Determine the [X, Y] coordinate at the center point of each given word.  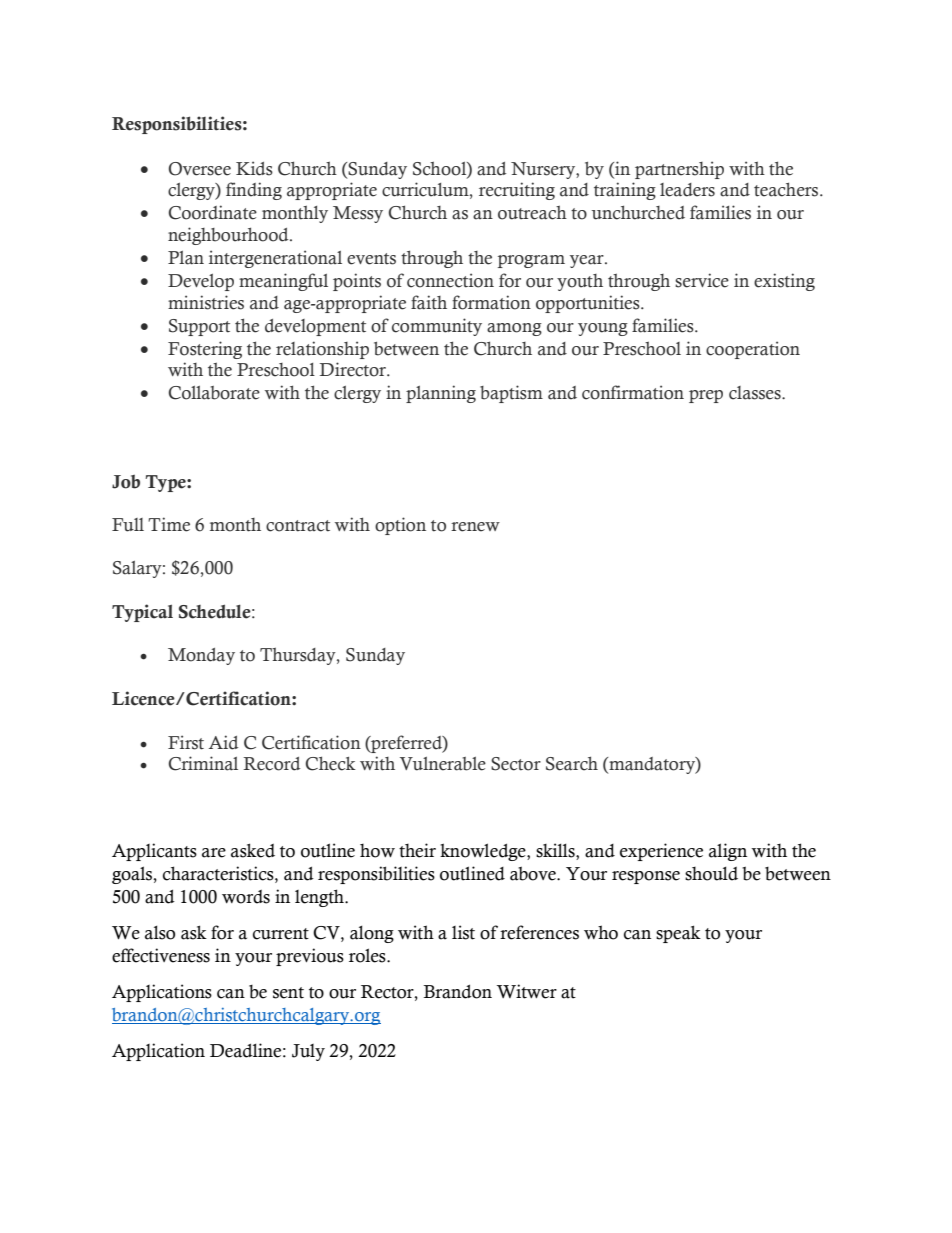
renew [475, 527]
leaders [687, 190]
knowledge [484, 852]
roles [368, 955]
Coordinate [212, 212]
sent [288, 993]
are [214, 853]
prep [706, 396]
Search [572, 763]
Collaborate [214, 393]
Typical [142, 613]
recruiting [517, 191]
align [728, 852]
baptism [511, 394]
